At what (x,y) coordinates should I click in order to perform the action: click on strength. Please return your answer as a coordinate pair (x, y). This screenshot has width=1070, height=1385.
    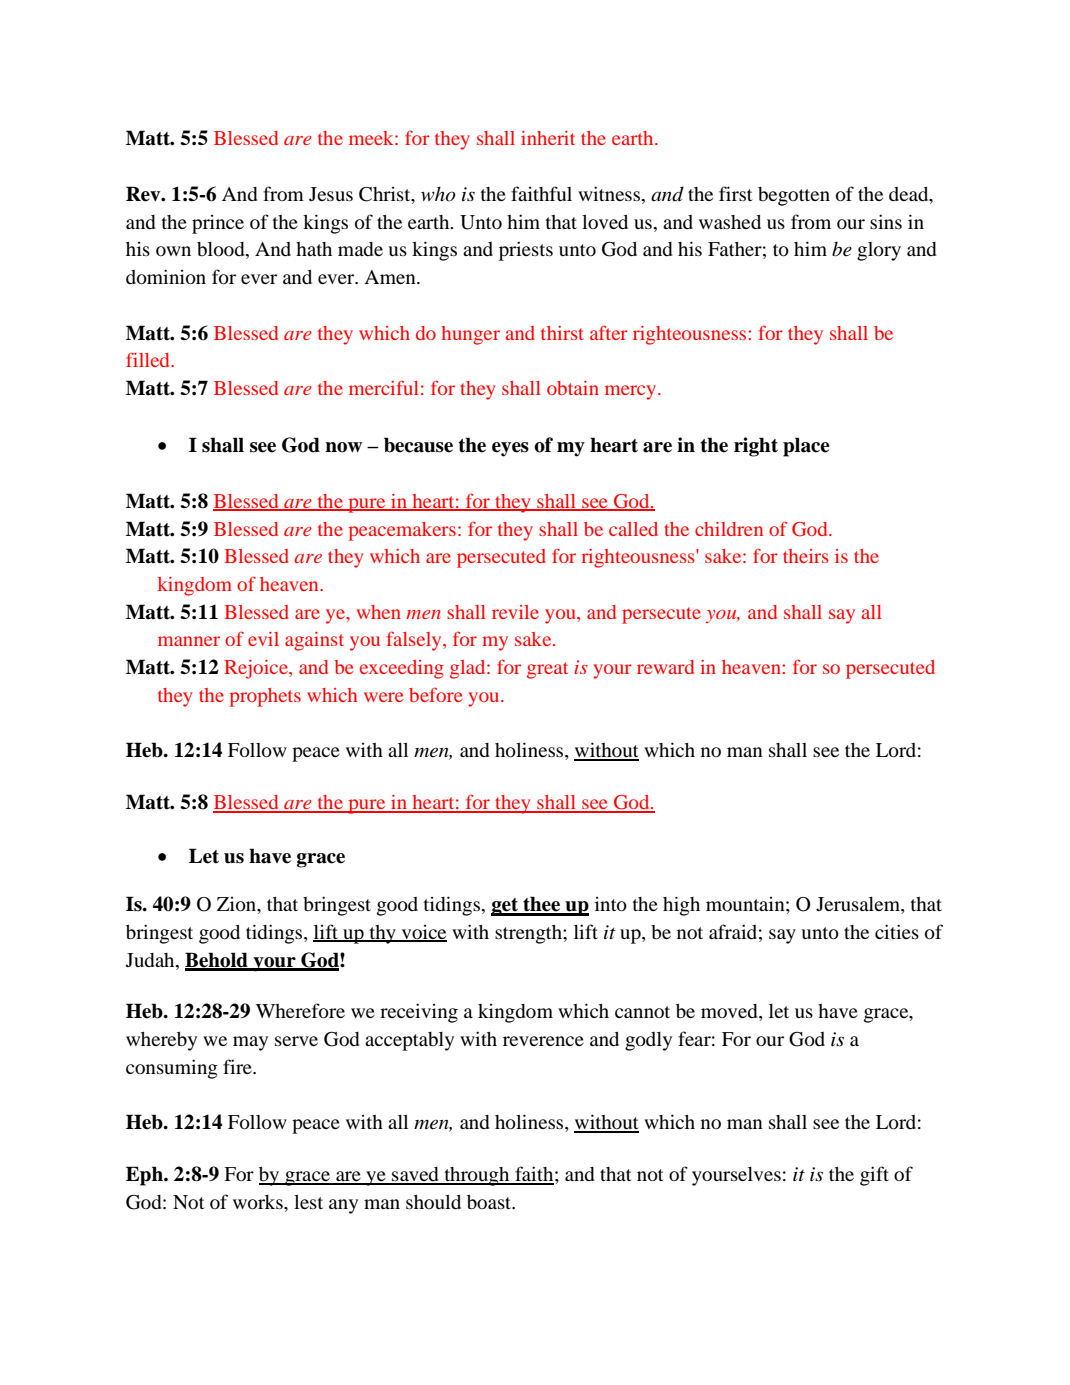
    Looking at the image, I should click on (529, 934).
